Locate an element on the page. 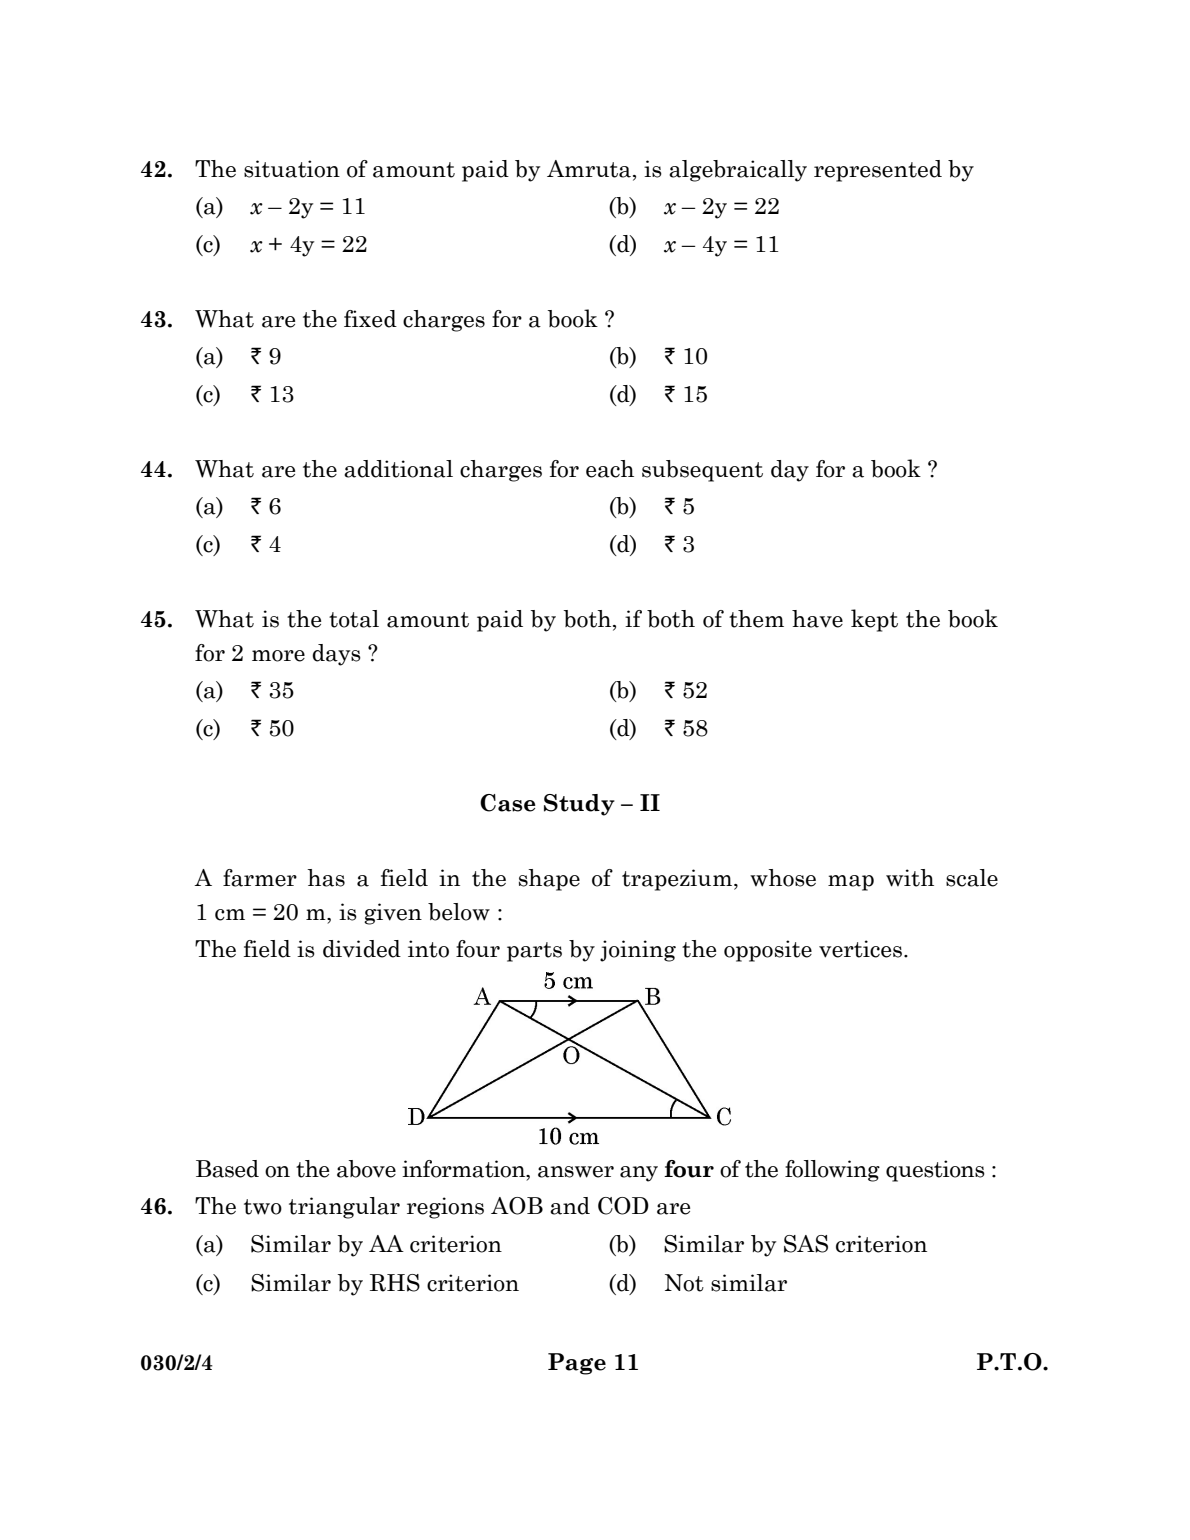 The height and width of the document is (1540, 1190). situation is located at coordinates (292, 169).
